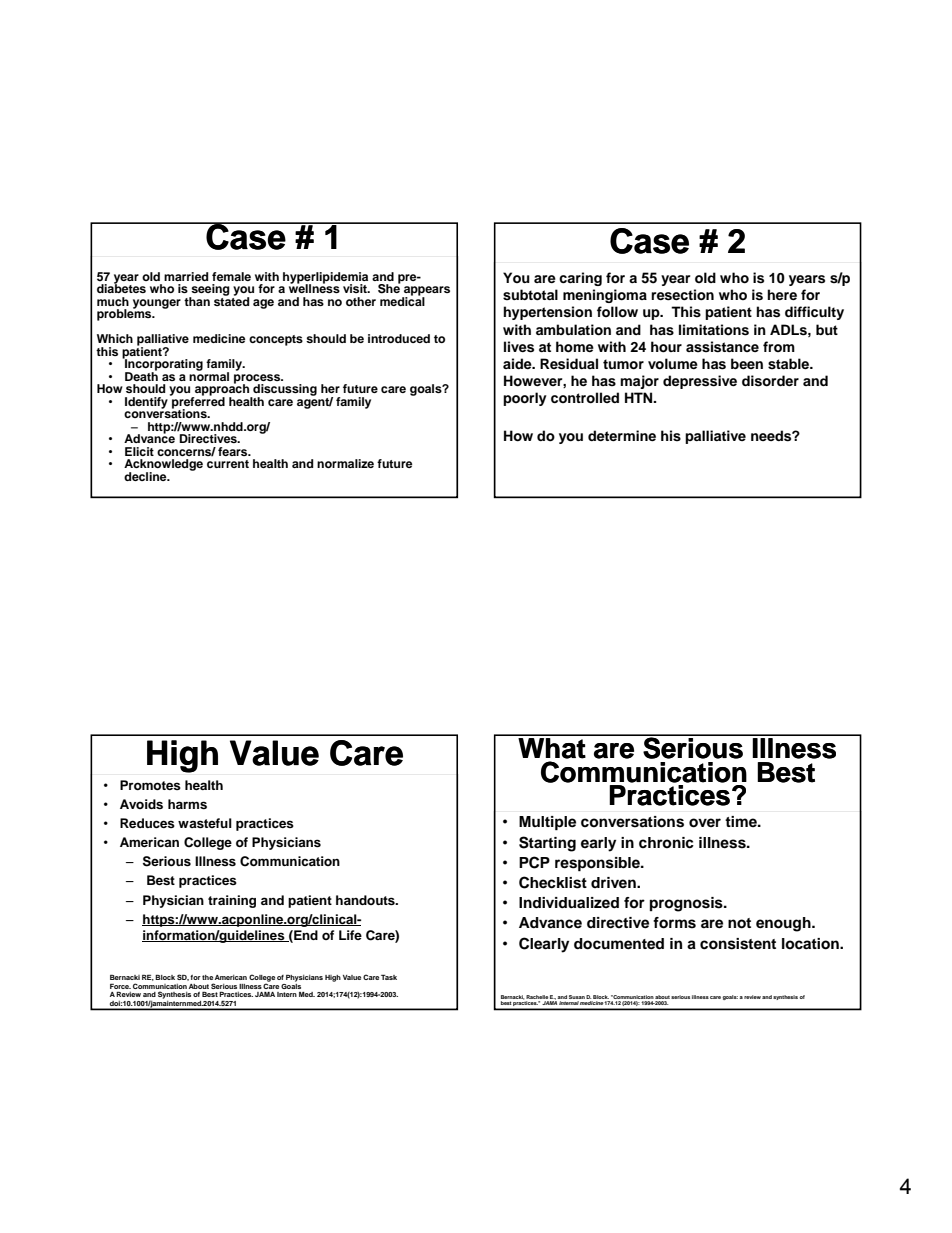 This page has width=952, height=1233. Describe the element at coordinates (782, 294) in the page. I see `here` at that location.
